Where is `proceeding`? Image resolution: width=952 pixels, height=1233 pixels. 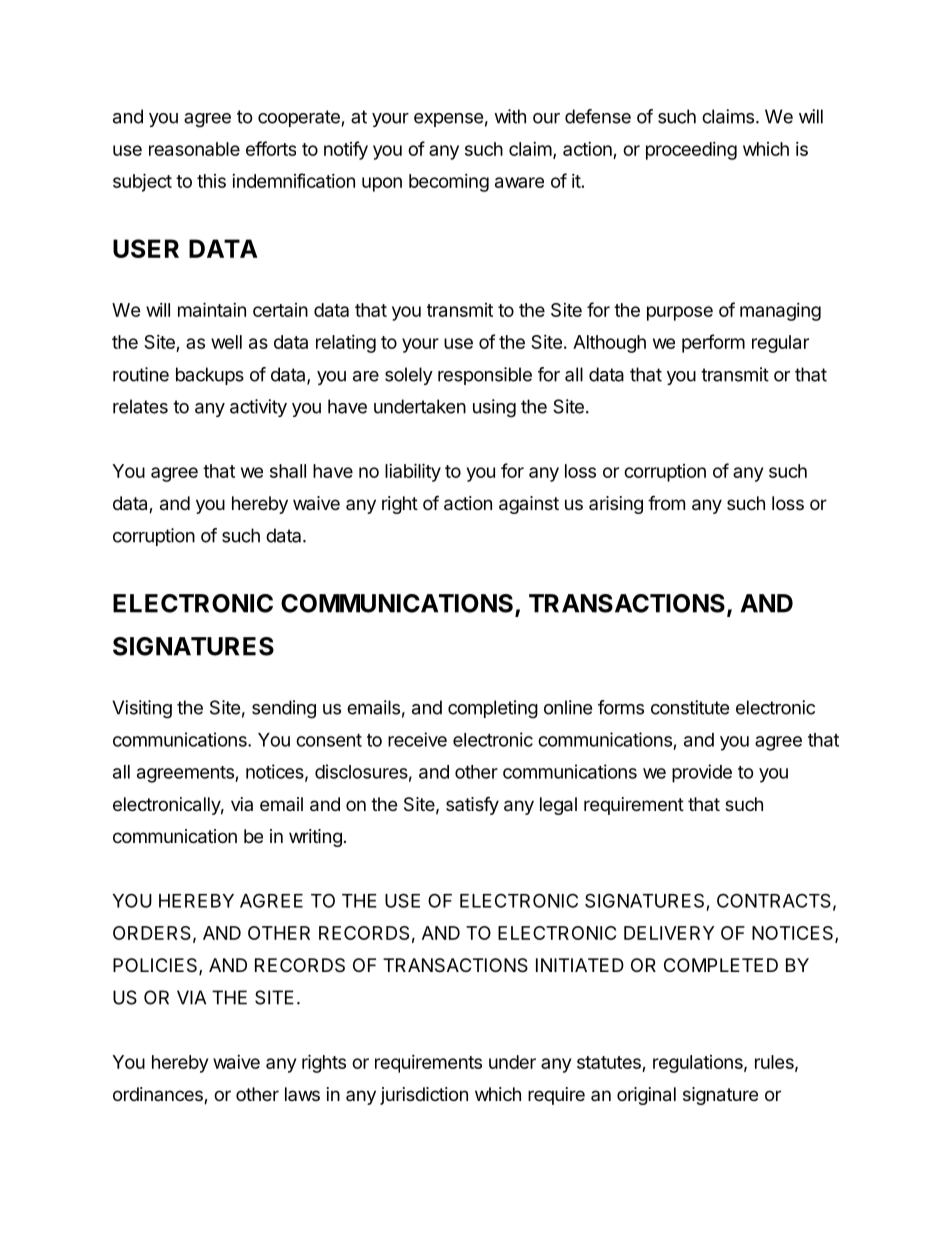
proceeding is located at coordinates (691, 151).
